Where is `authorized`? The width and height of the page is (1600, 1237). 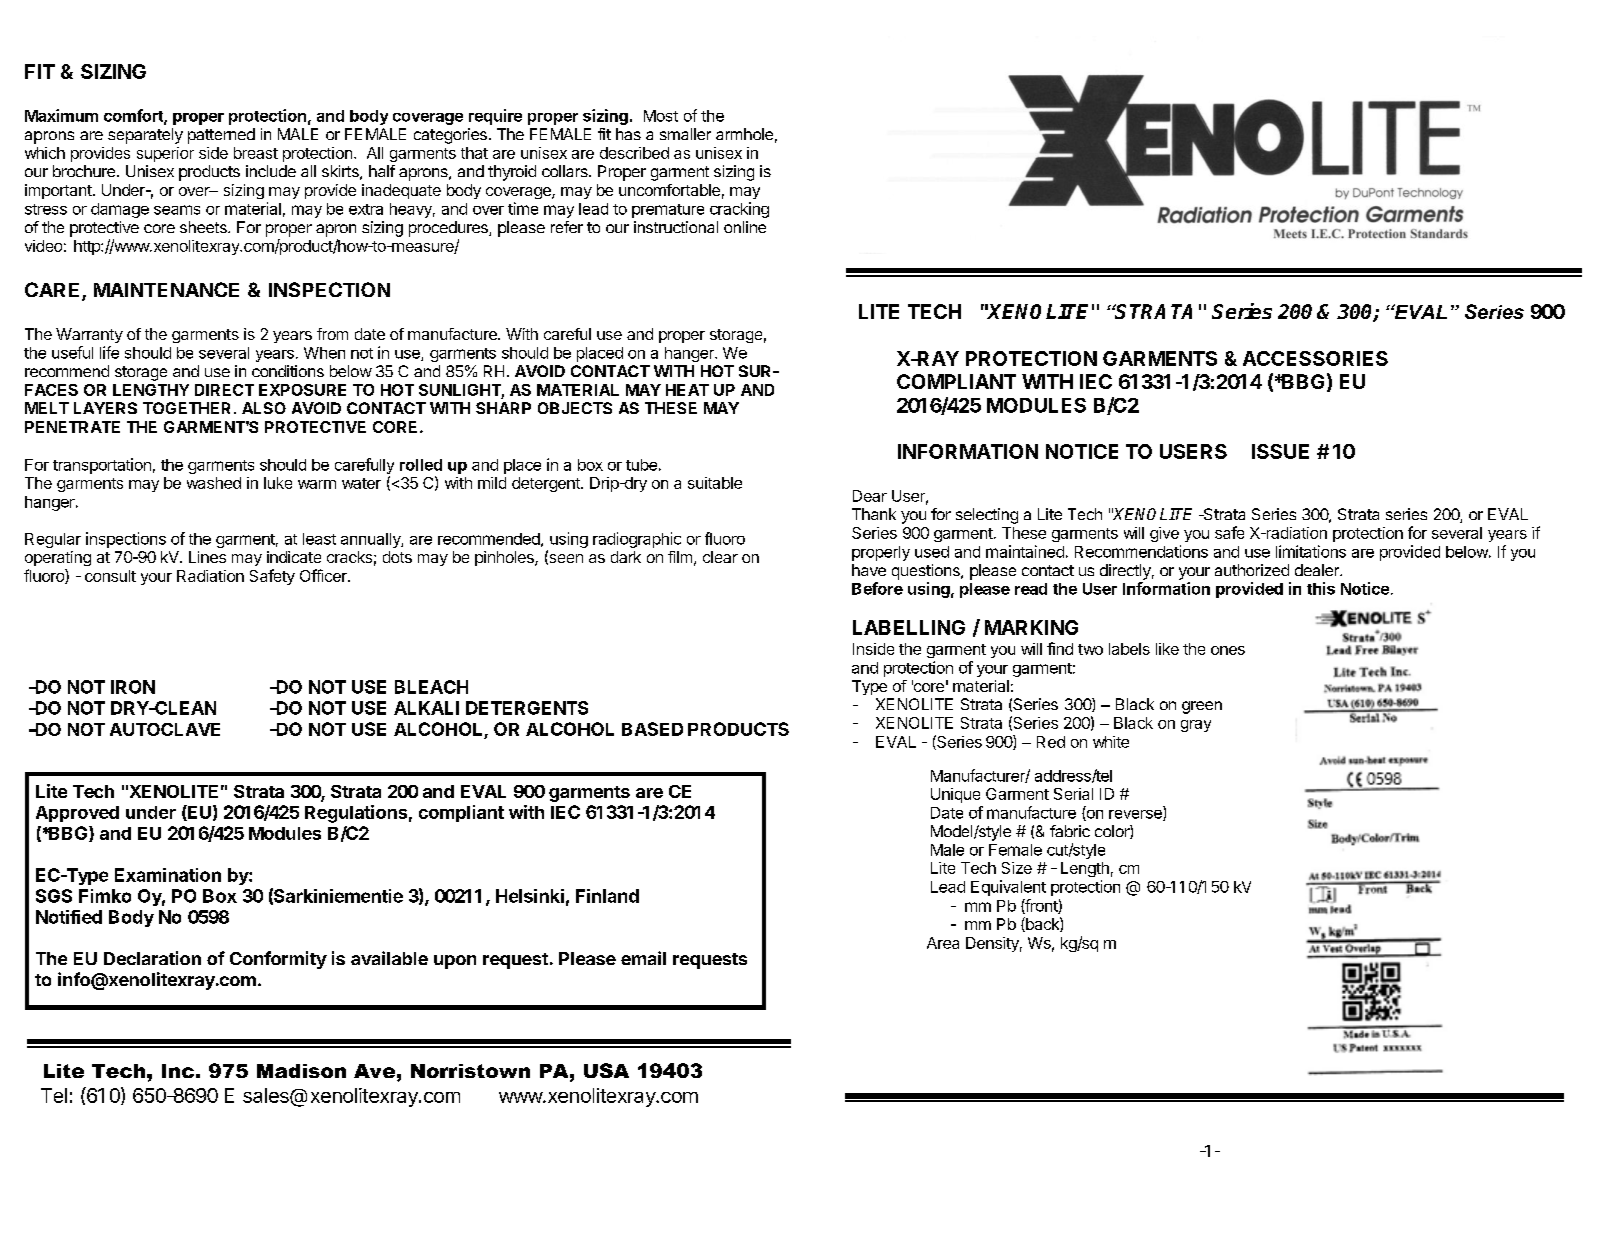 authorized is located at coordinates (1252, 570).
